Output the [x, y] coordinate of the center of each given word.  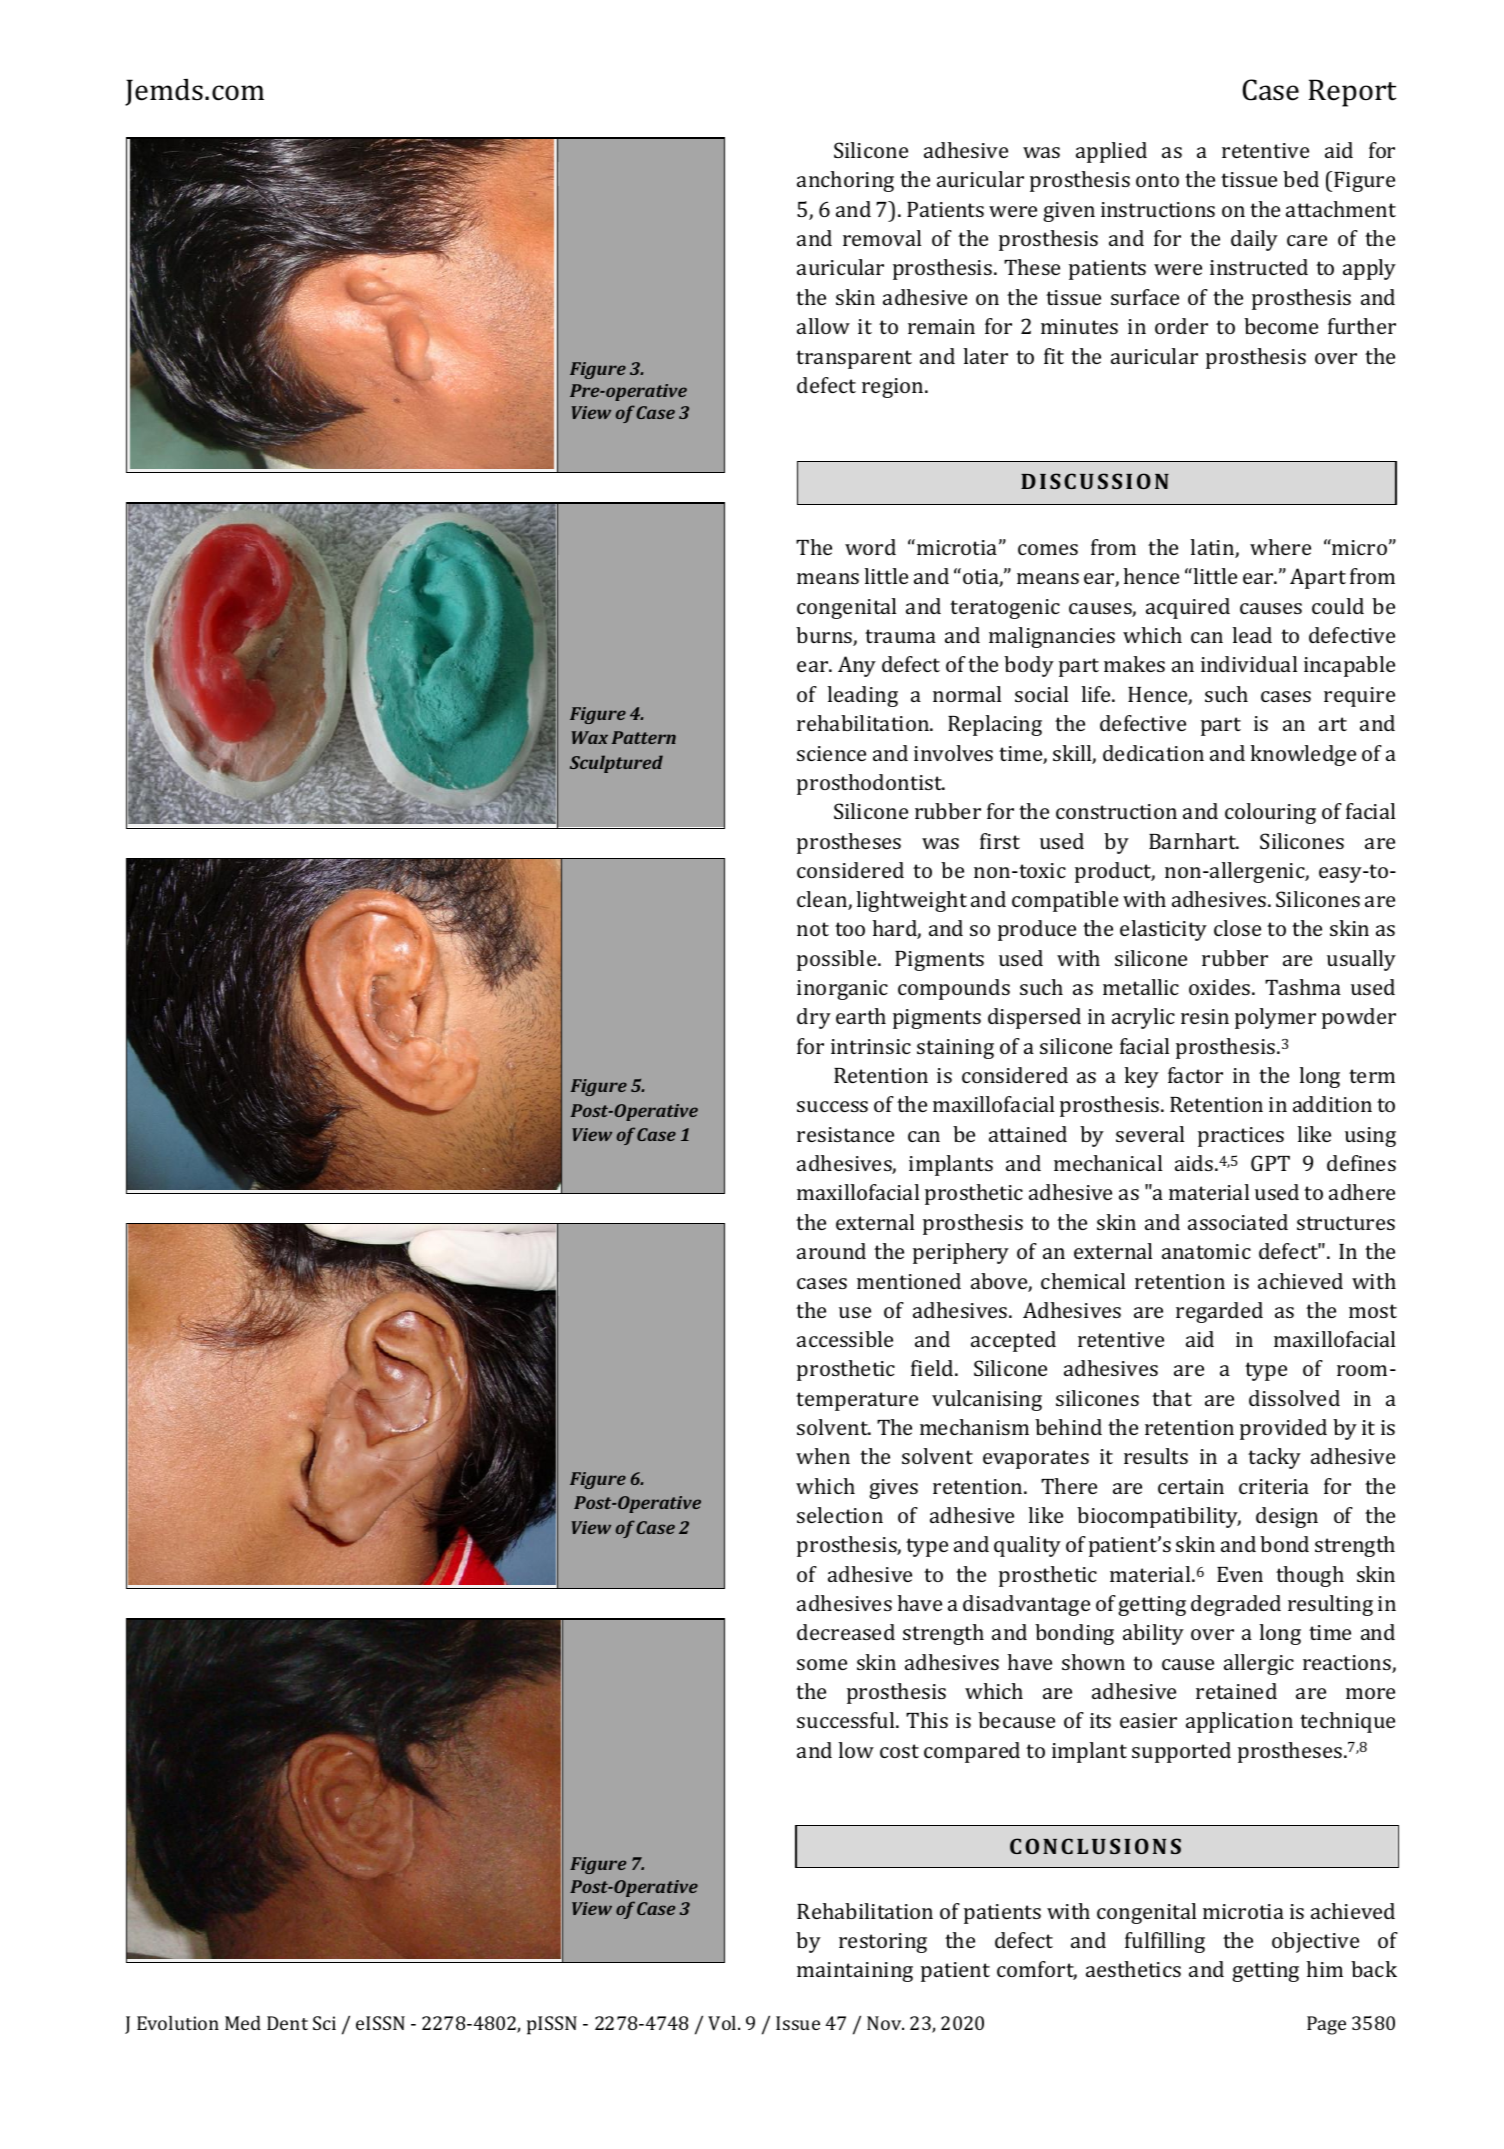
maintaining [855, 1972]
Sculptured [616, 764]
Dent [287, 2023]
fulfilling [1165, 1942]
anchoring [845, 181]
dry [814, 1018]
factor [1195, 1075]
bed [1301, 179]
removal [882, 238]
